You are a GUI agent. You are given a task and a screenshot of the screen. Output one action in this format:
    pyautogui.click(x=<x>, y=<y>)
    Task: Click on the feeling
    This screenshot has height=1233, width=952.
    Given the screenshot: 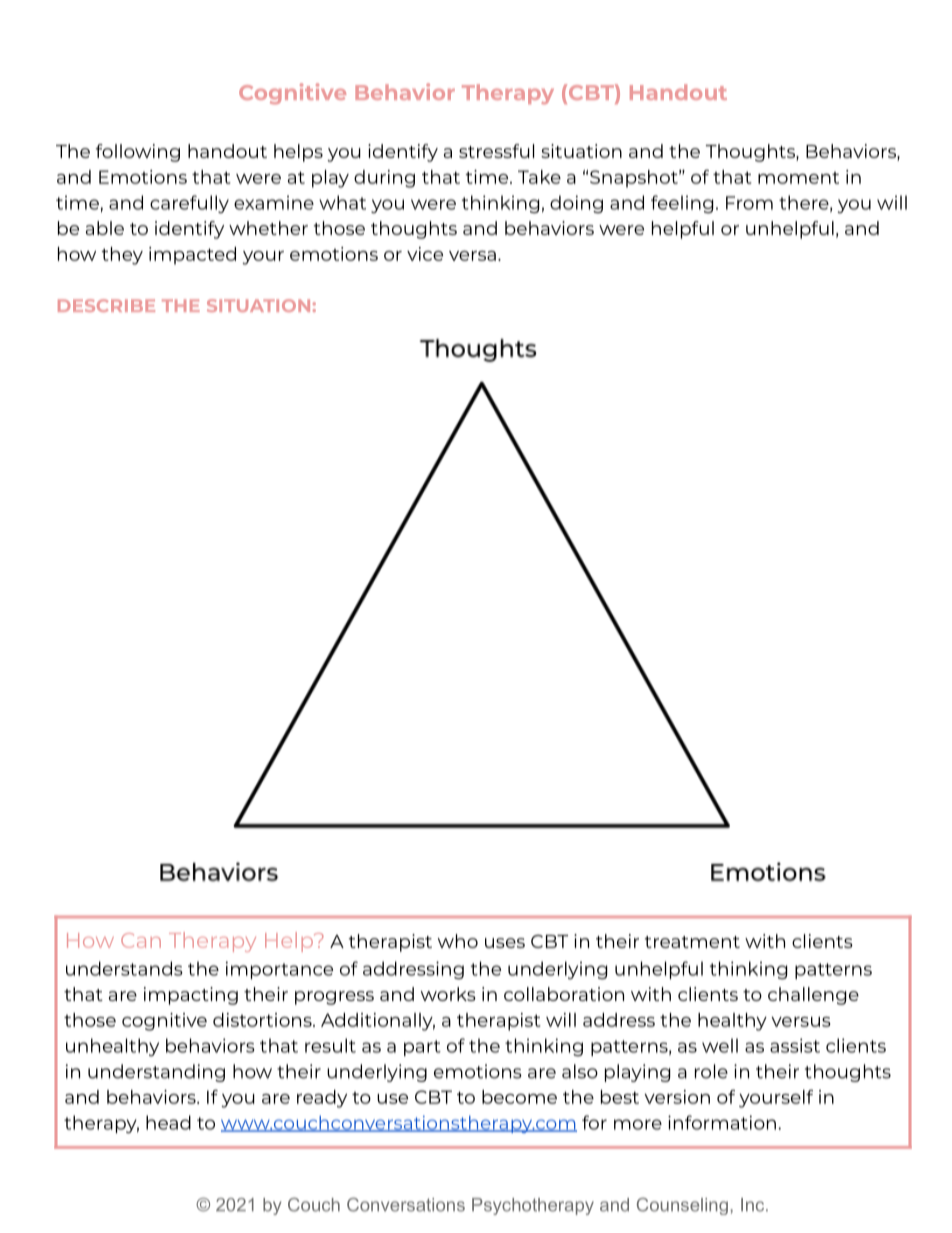 What is the action you would take?
    pyautogui.click(x=682, y=204)
